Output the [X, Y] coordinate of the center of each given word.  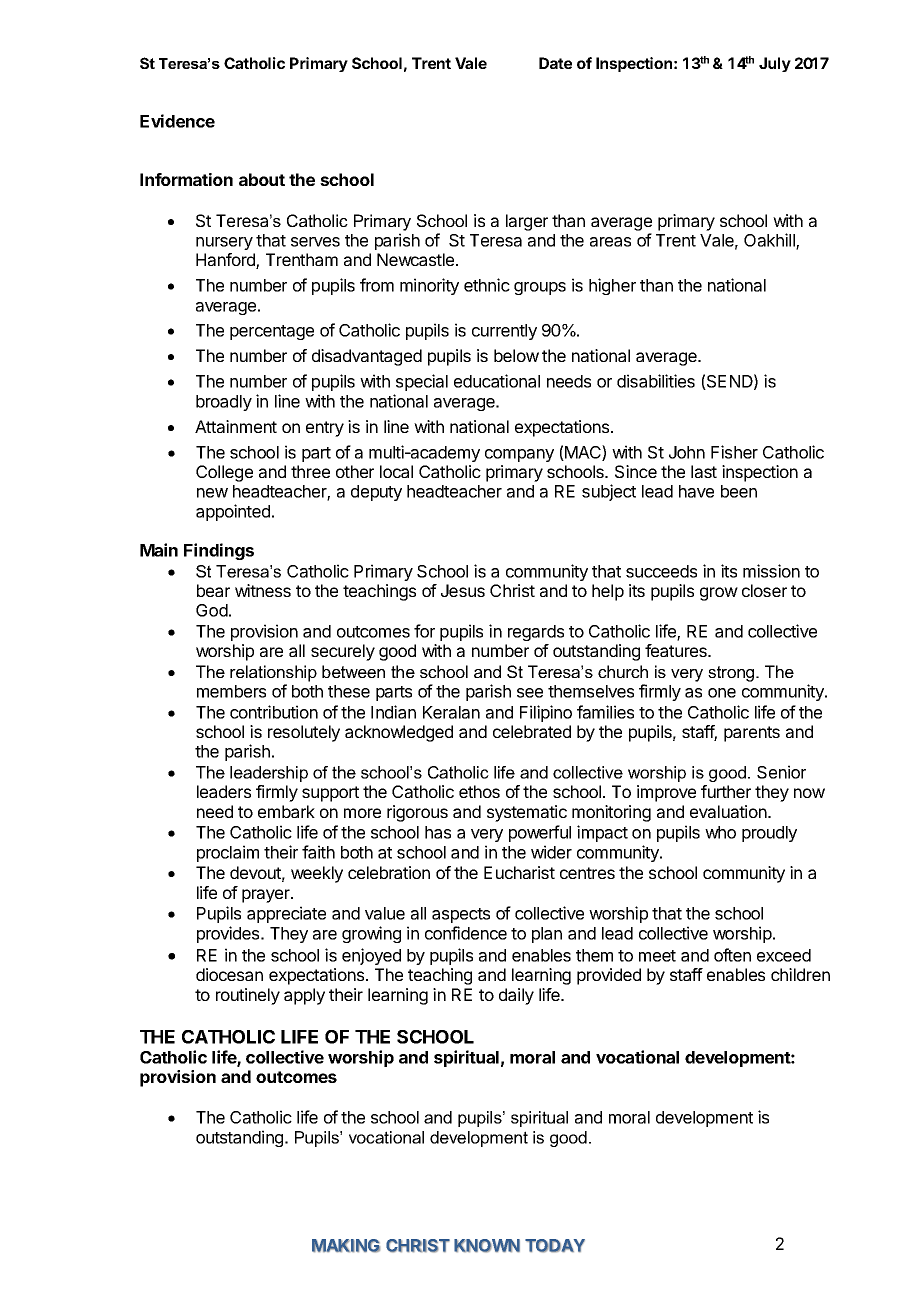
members [231, 691]
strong [732, 674]
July [775, 64]
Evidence [177, 121]
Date [555, 63]
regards [536, 633]
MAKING [346, 1246]
